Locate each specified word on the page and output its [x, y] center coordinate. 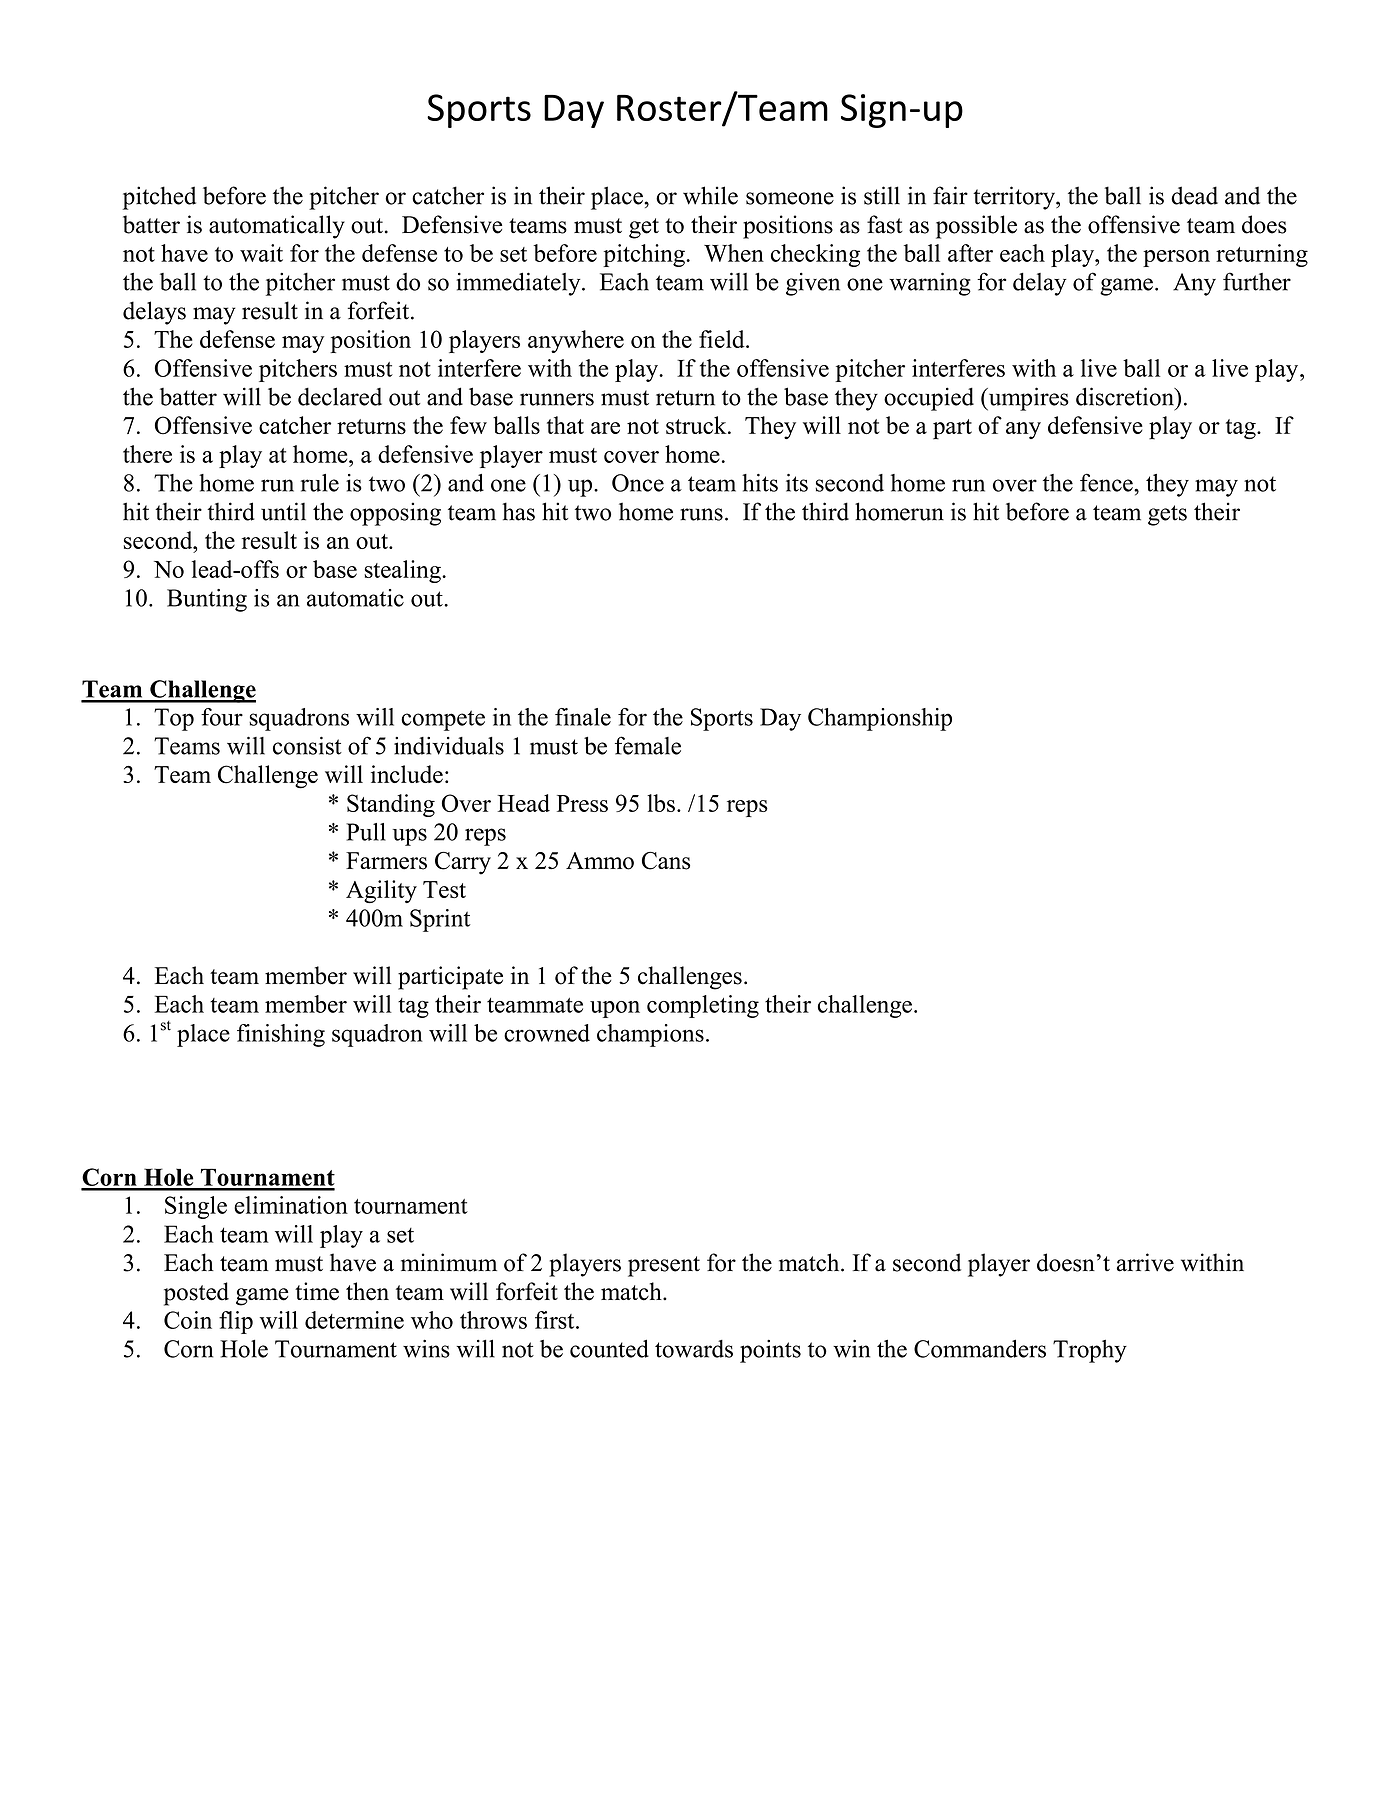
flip [236, 1322]
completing [703, 1006]
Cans [666, 861]
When [734, 253]
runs [701, 514]
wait [261, 253]
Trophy [1090, 1351]
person [1176, 258]
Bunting [207, 600]
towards [694, 1349]
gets [1167, 515]
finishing [281, 1035]
